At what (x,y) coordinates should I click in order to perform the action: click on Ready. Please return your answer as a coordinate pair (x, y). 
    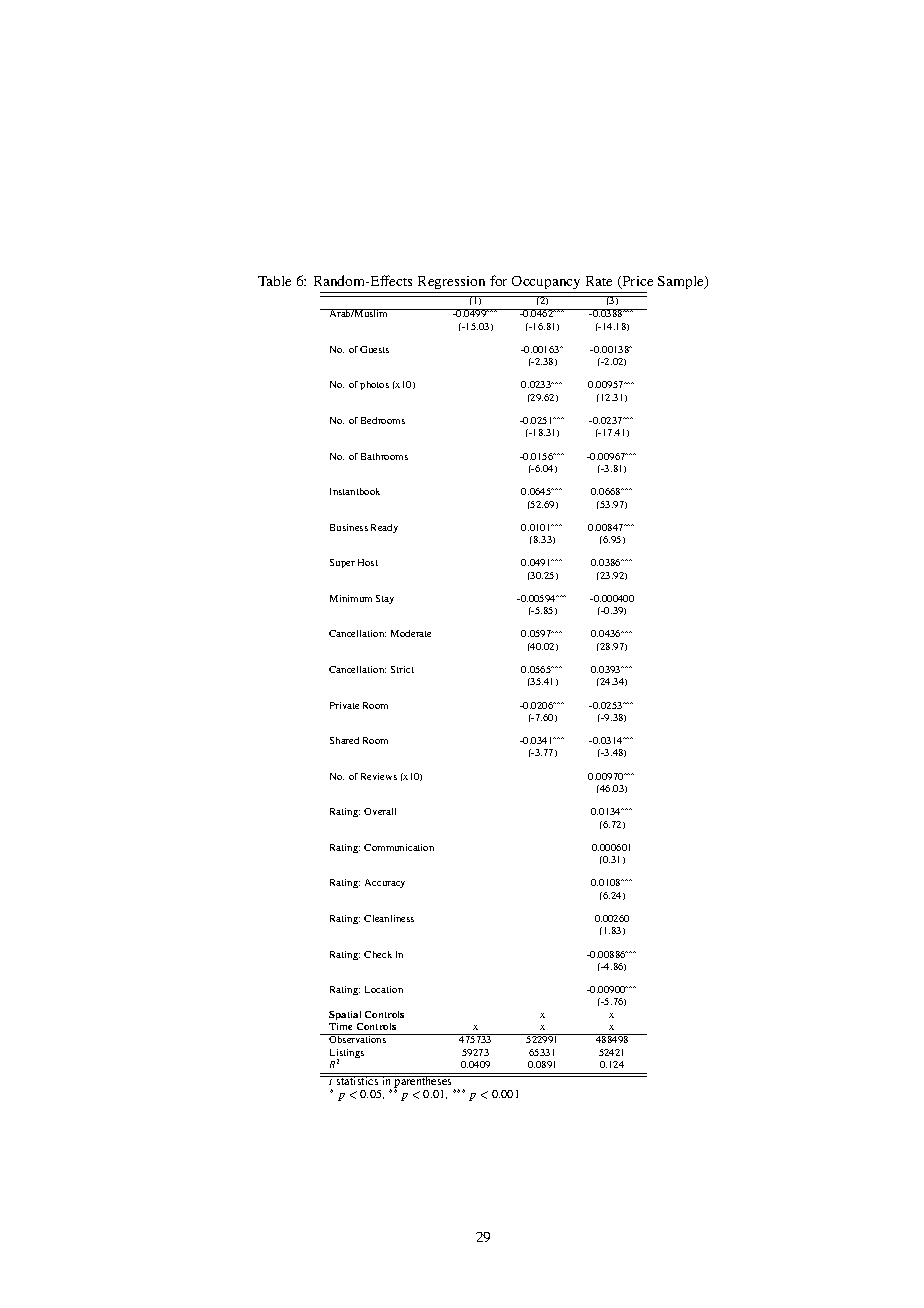
    Looking at the image, I should click on (384, 528).
